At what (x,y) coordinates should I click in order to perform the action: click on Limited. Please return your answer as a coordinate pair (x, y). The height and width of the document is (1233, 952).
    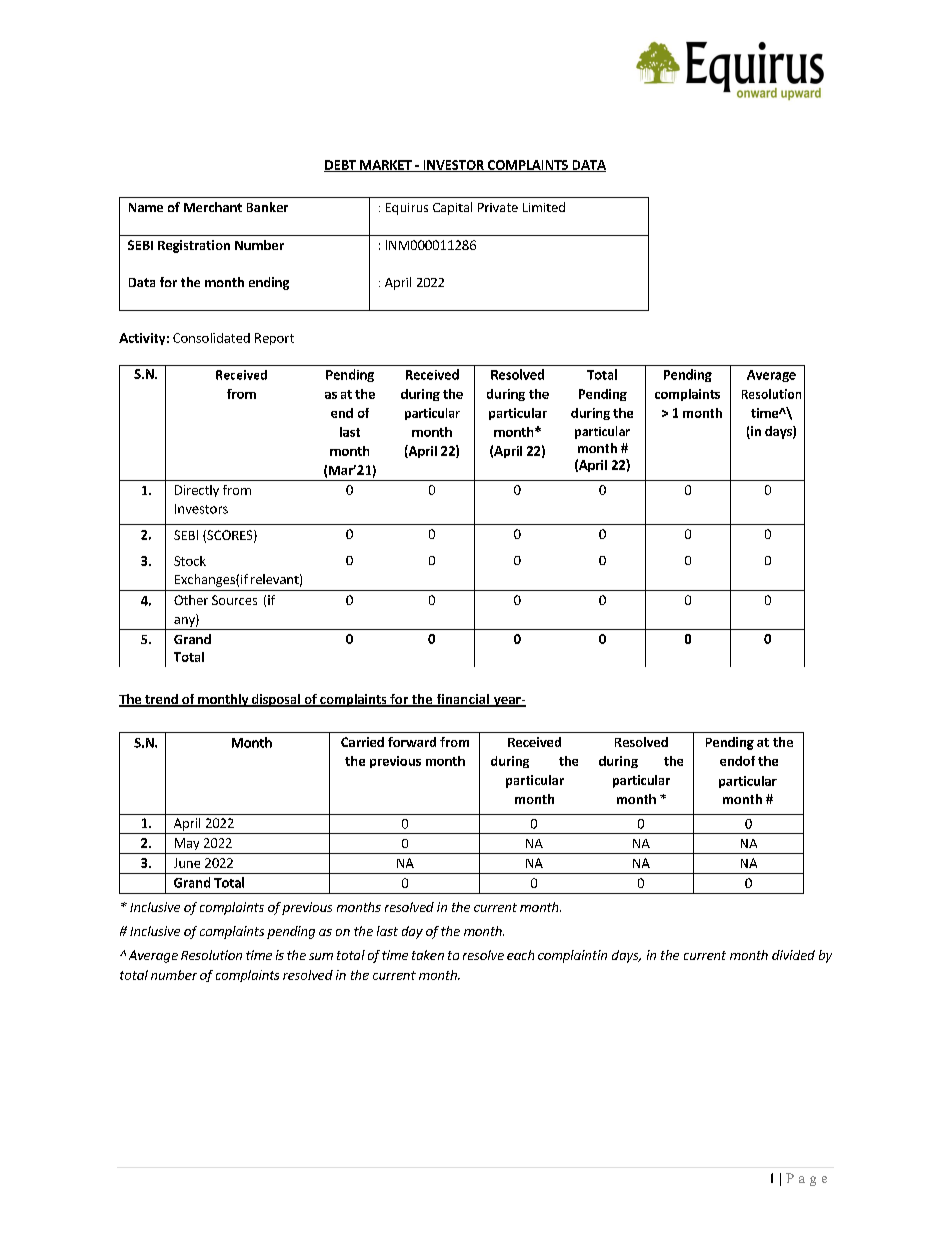
    Looking at the image, I should click on (544, 207).
